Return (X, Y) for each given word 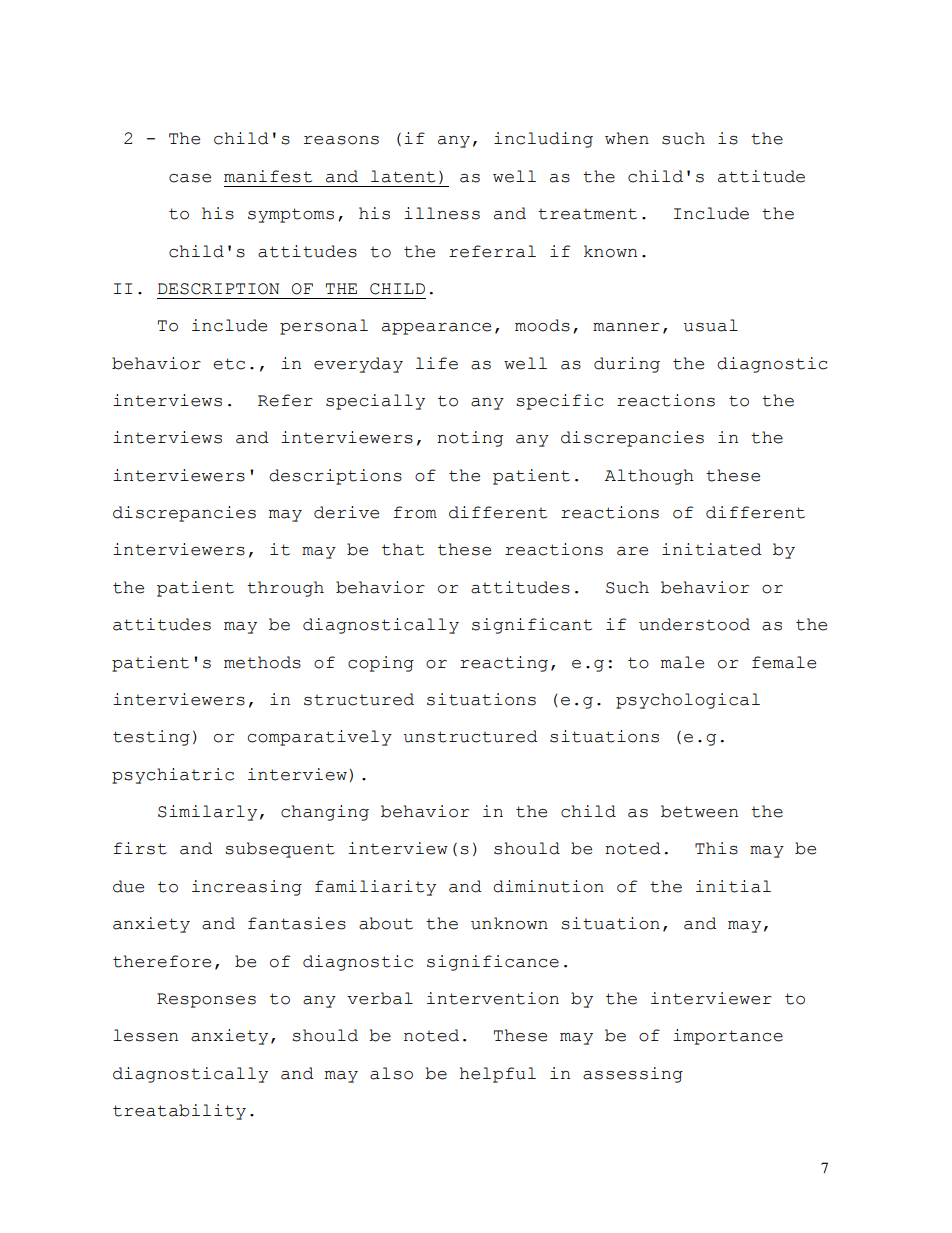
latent (403, 176)
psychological (688, 701)
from (415, 512)
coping (381, 664)
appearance (436, 329)
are (632, 551)
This (716, 848)
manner (626, 327)
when (627, 138)
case (190, 178)
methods (262, 662)
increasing (247, 888)
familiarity (375, 888)
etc (229, 364)
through (285, 589)
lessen (145, 1035)
